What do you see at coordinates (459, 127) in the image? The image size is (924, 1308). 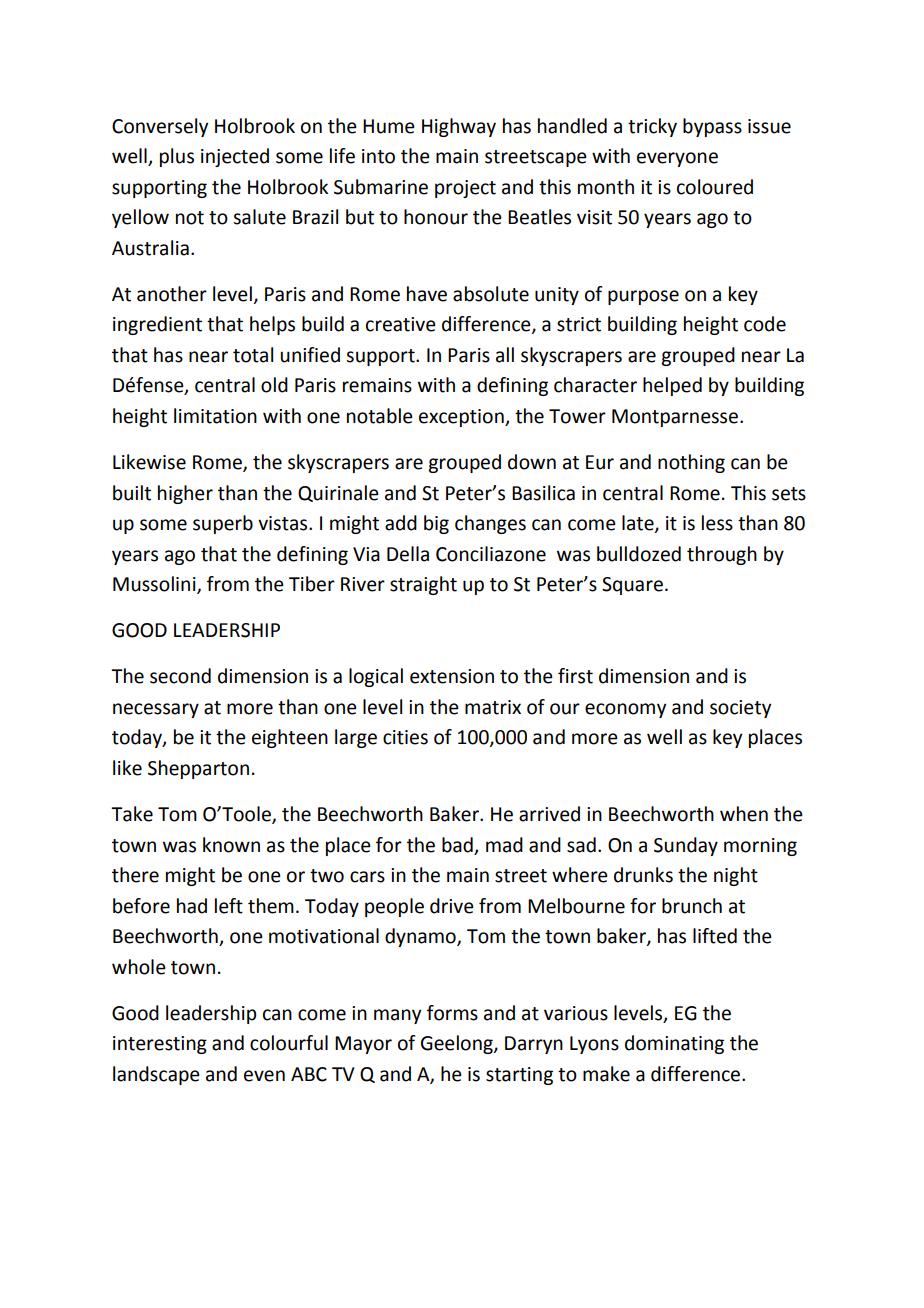 I see `Highway` at bounding box center [459, 127].
